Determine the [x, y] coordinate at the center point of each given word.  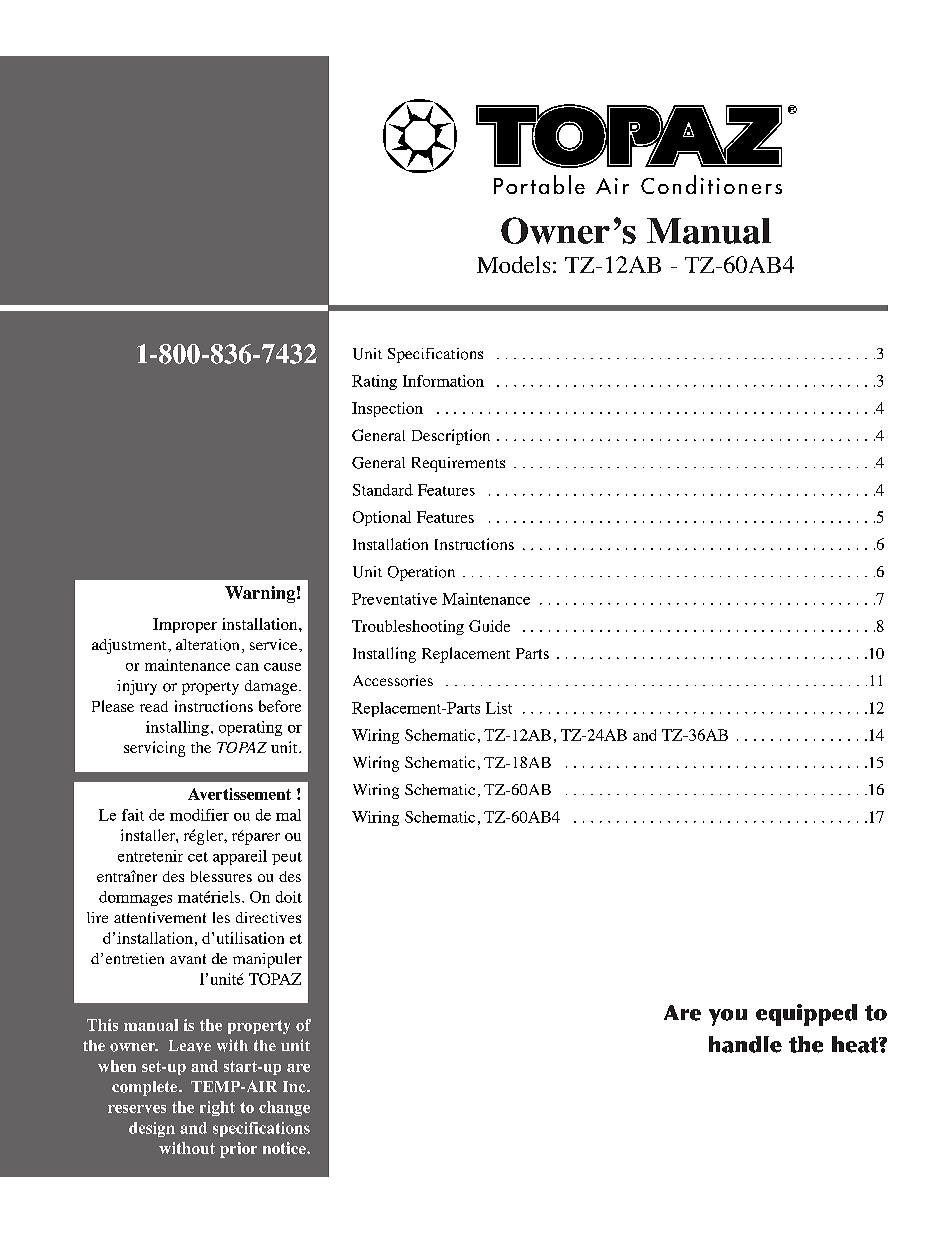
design [152, 1129]
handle [745, 1044]
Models [513, 264]
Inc [295, 1087]
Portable [539, 184]
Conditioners [711, 184]
